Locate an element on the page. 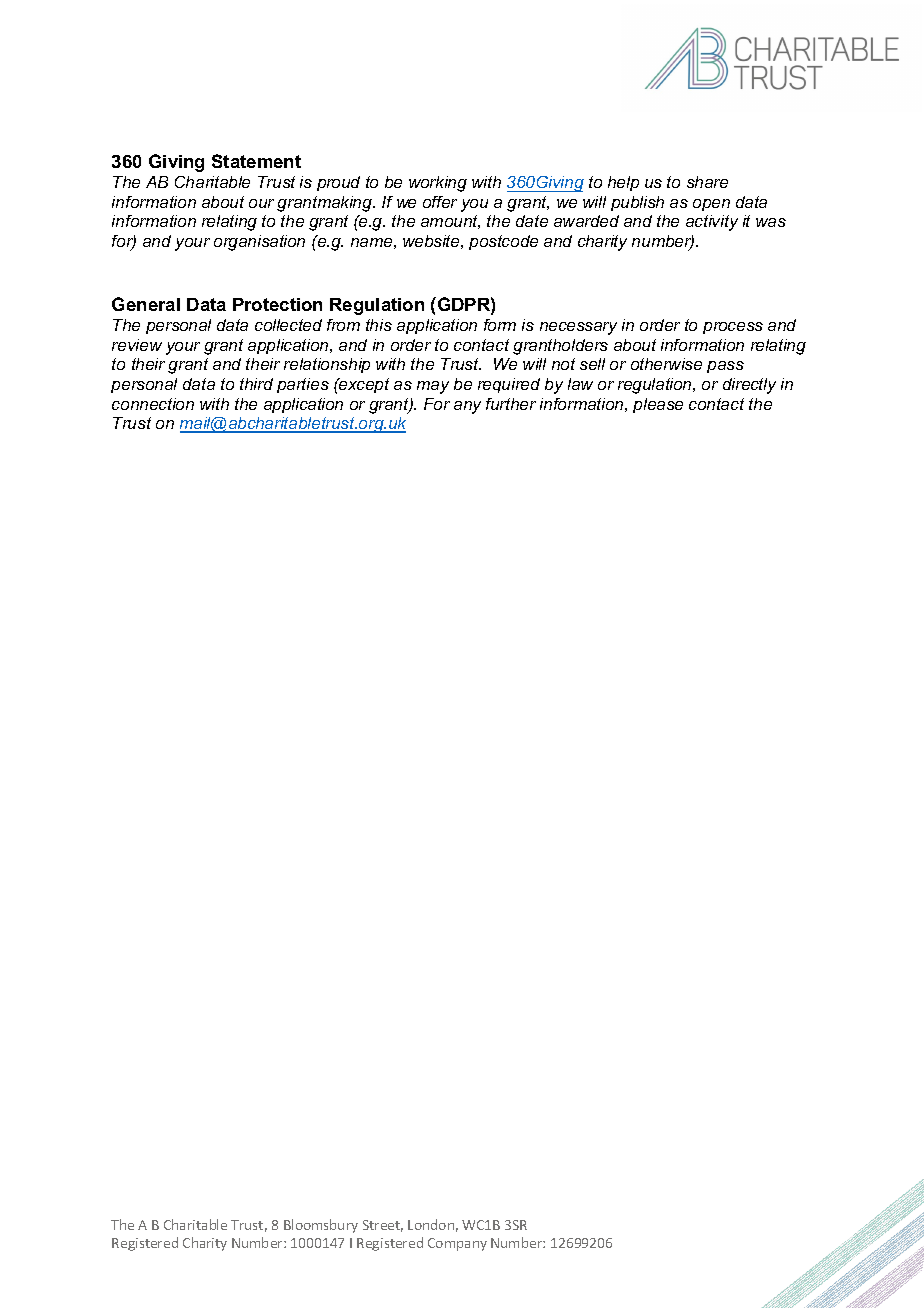 The height and width of the document is (1308, 924). further is located at coordinates (511, 404).
